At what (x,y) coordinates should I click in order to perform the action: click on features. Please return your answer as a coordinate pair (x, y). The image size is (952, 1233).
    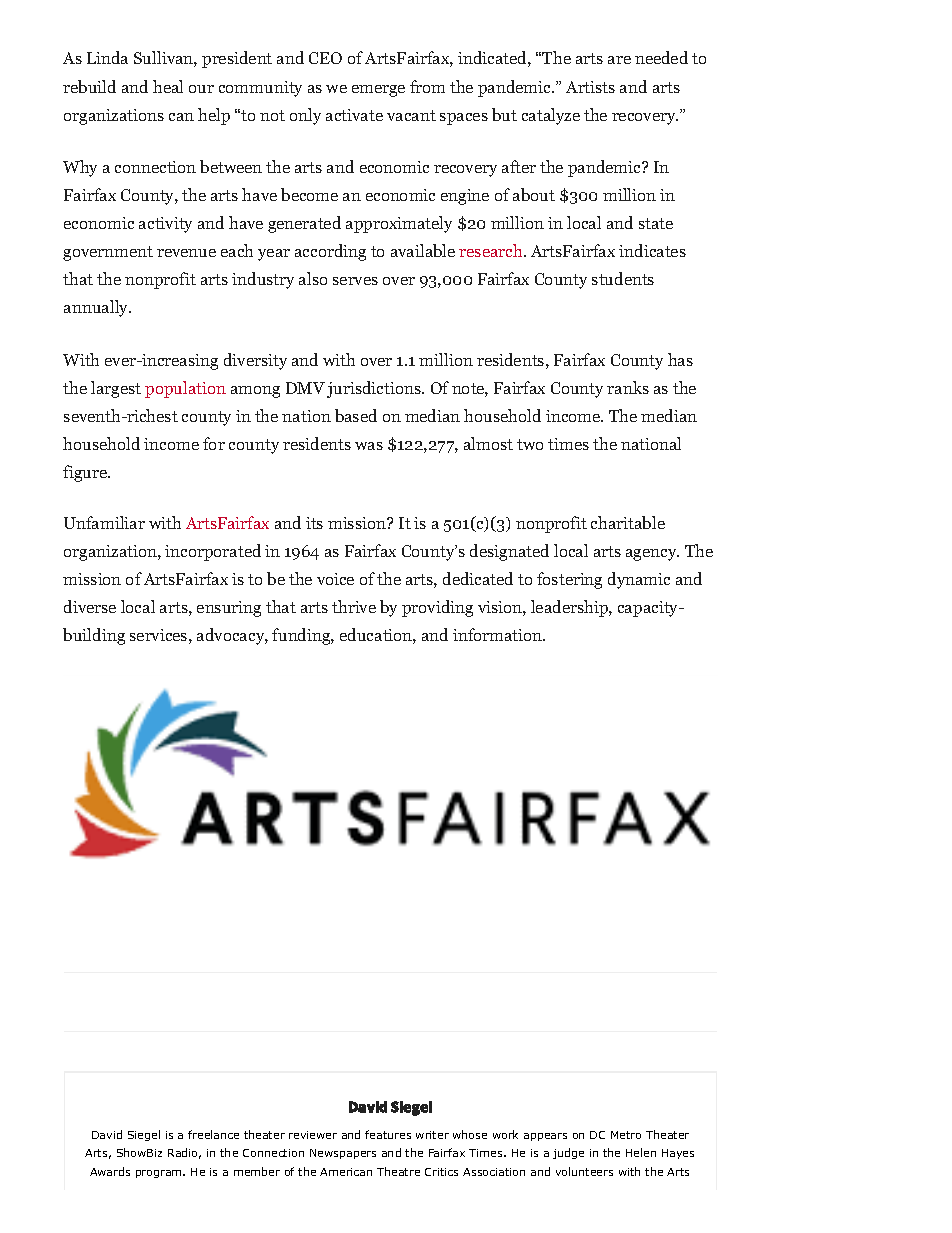
    Looking at the image, I should click on (388, 1134).
